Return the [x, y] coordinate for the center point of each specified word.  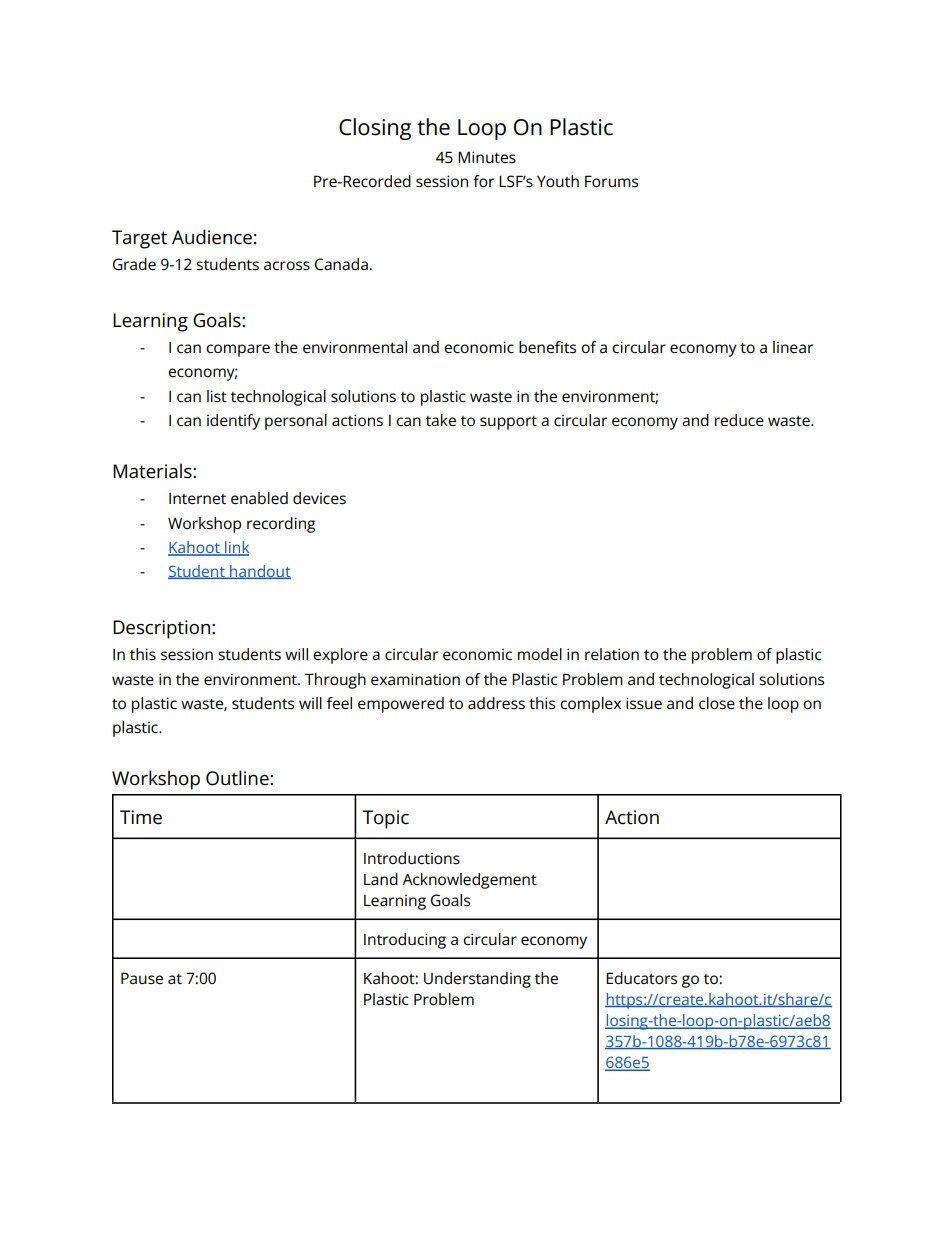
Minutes [487, 157]
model [540, 654]
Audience [212, 237]
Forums [611, 181]
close [717, 703]
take [441, 420]
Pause [142, 978]
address [496, 703]
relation [612, 654]
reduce [739, 420]
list [217, 396]
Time [141, 817]
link [236, 548]
